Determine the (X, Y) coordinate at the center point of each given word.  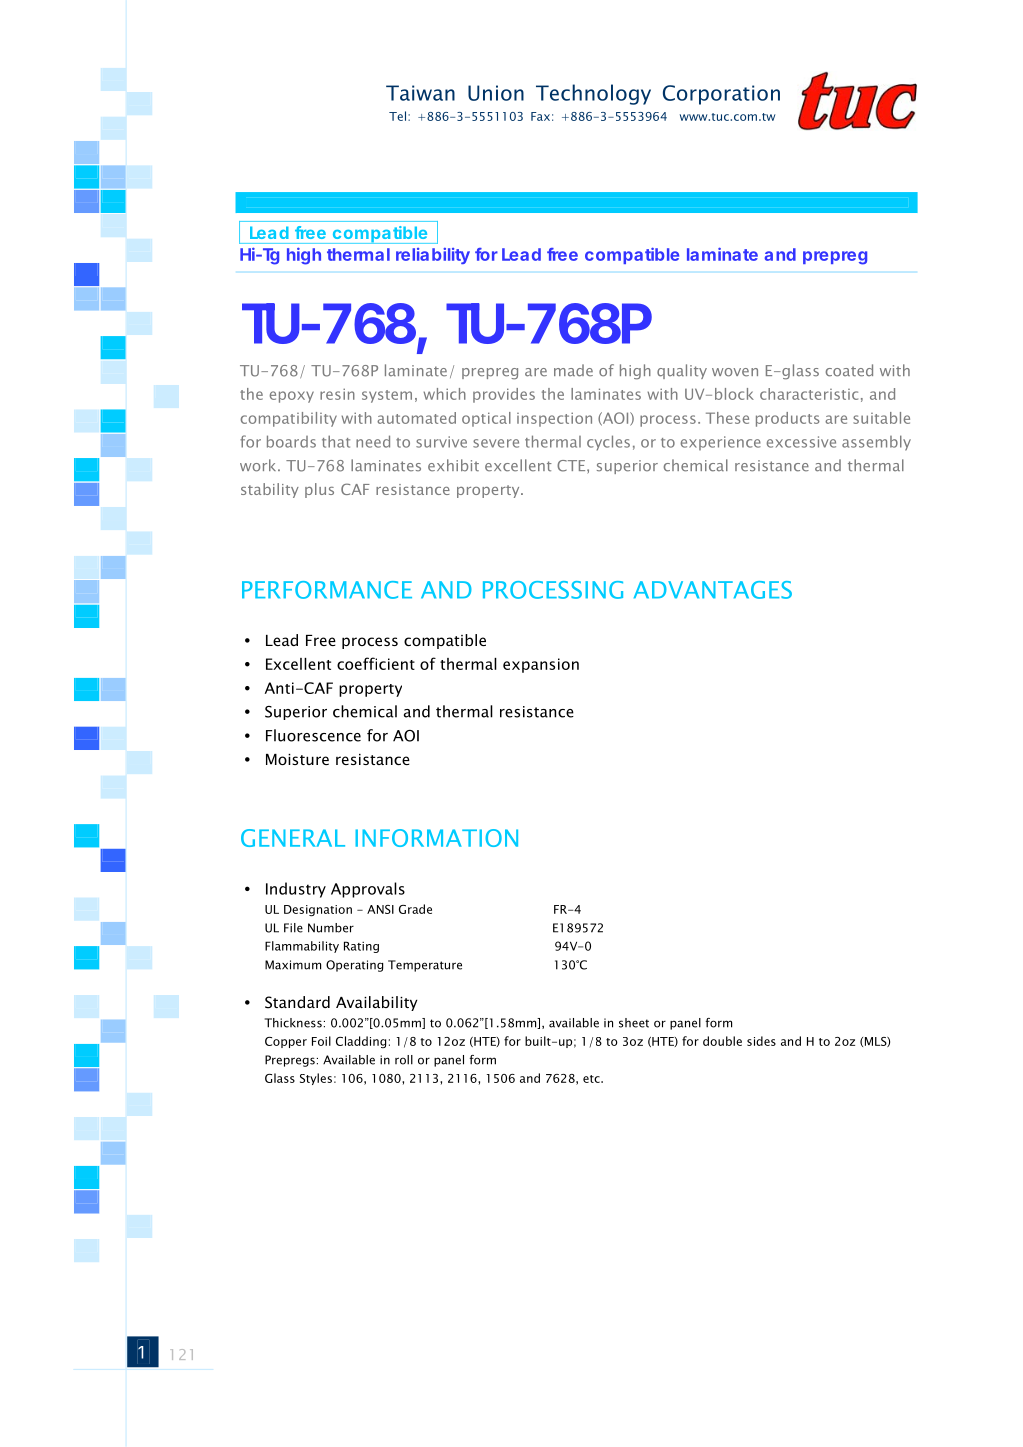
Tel (397, 116)
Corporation (721, 95)
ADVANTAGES (713, 590)
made (573, 370)
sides (761, 1041)
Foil (321, 1041)
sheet (634, 1023)
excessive (801, 442)
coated (849, 370)
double (722, 1041)
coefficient (376, 663)
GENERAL (293, 838)
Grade (415, 909)
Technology (593, 94)
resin (337, 394)
